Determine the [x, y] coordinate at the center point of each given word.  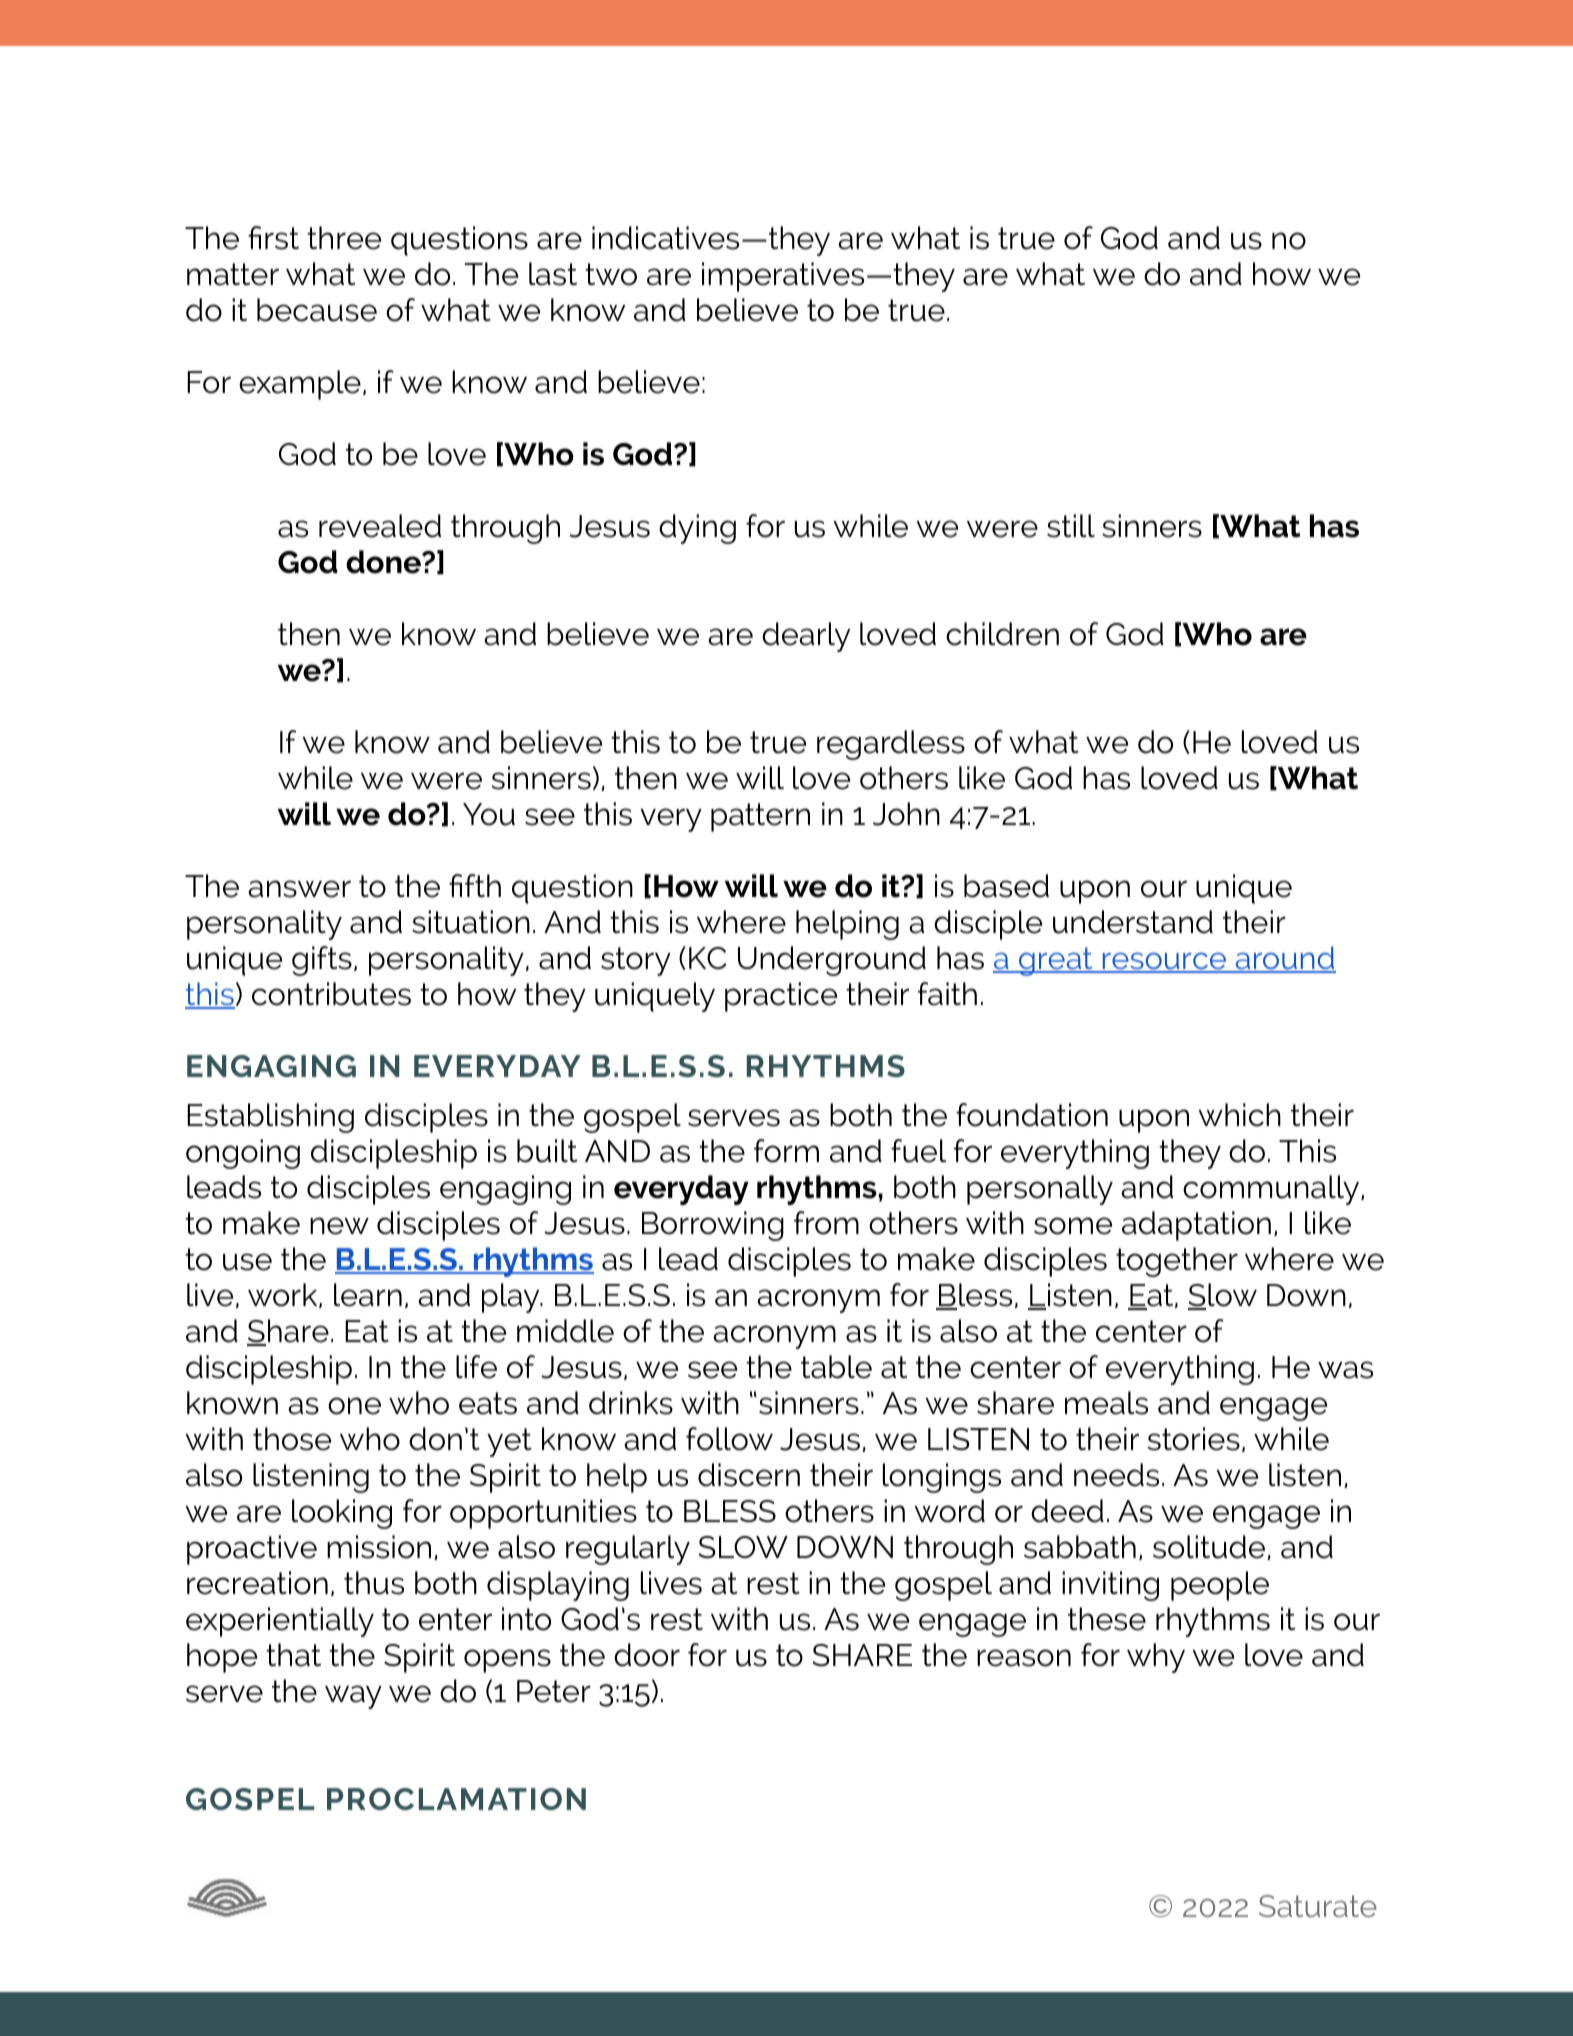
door [647, 1655]
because [317, 310]
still [1071, 526]
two [611, 274]
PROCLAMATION [456, 1799]
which [1239, 1115]
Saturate [1318, 1906]
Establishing [270, 1118]
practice [781, 997]
